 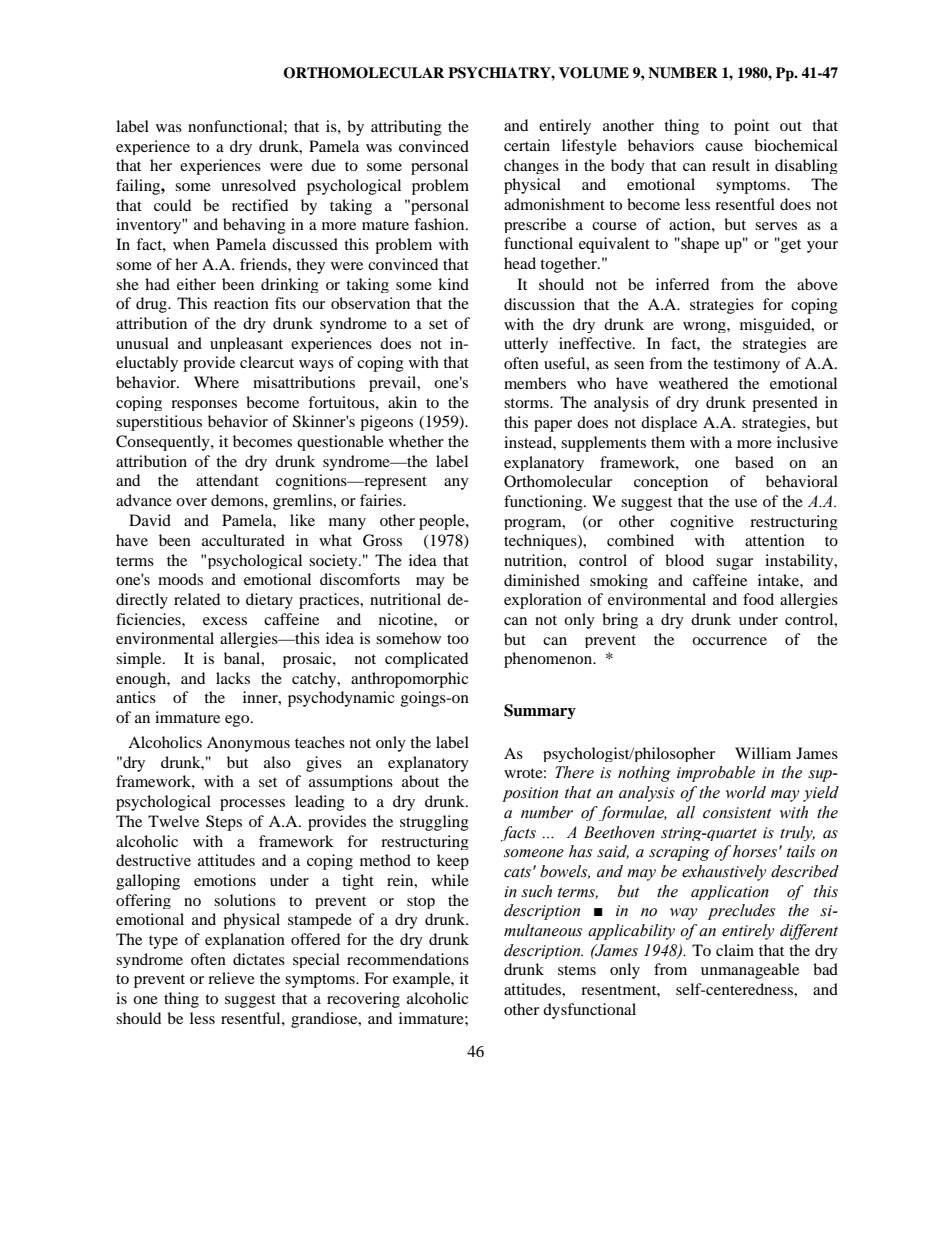 What do you see at coordinates (180, 579) in the document?
I see `moods` at bounding box center [180, 579].
